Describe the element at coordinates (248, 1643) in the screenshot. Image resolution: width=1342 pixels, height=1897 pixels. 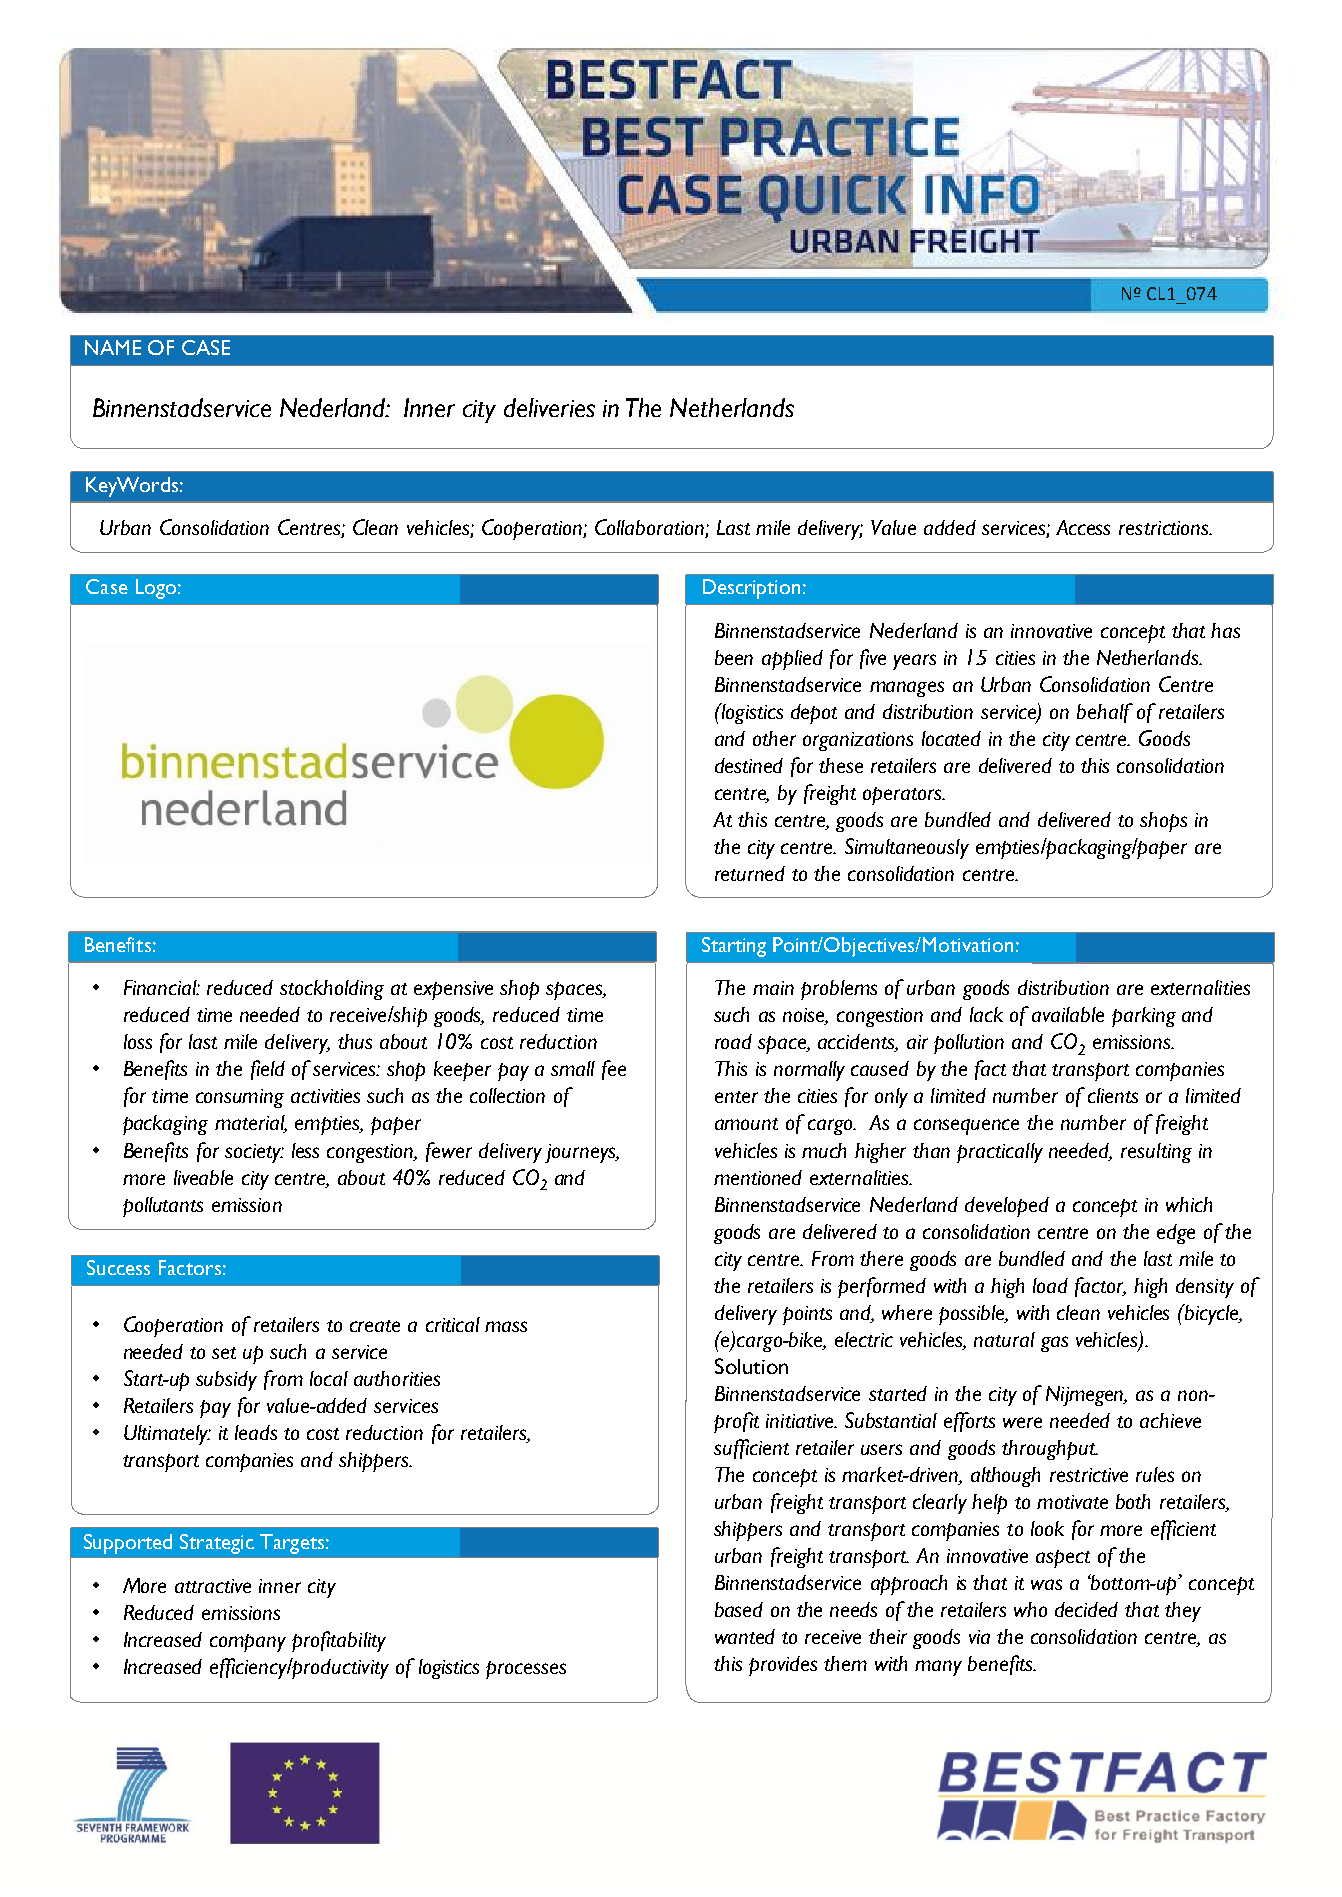
I see `company` at that location.
